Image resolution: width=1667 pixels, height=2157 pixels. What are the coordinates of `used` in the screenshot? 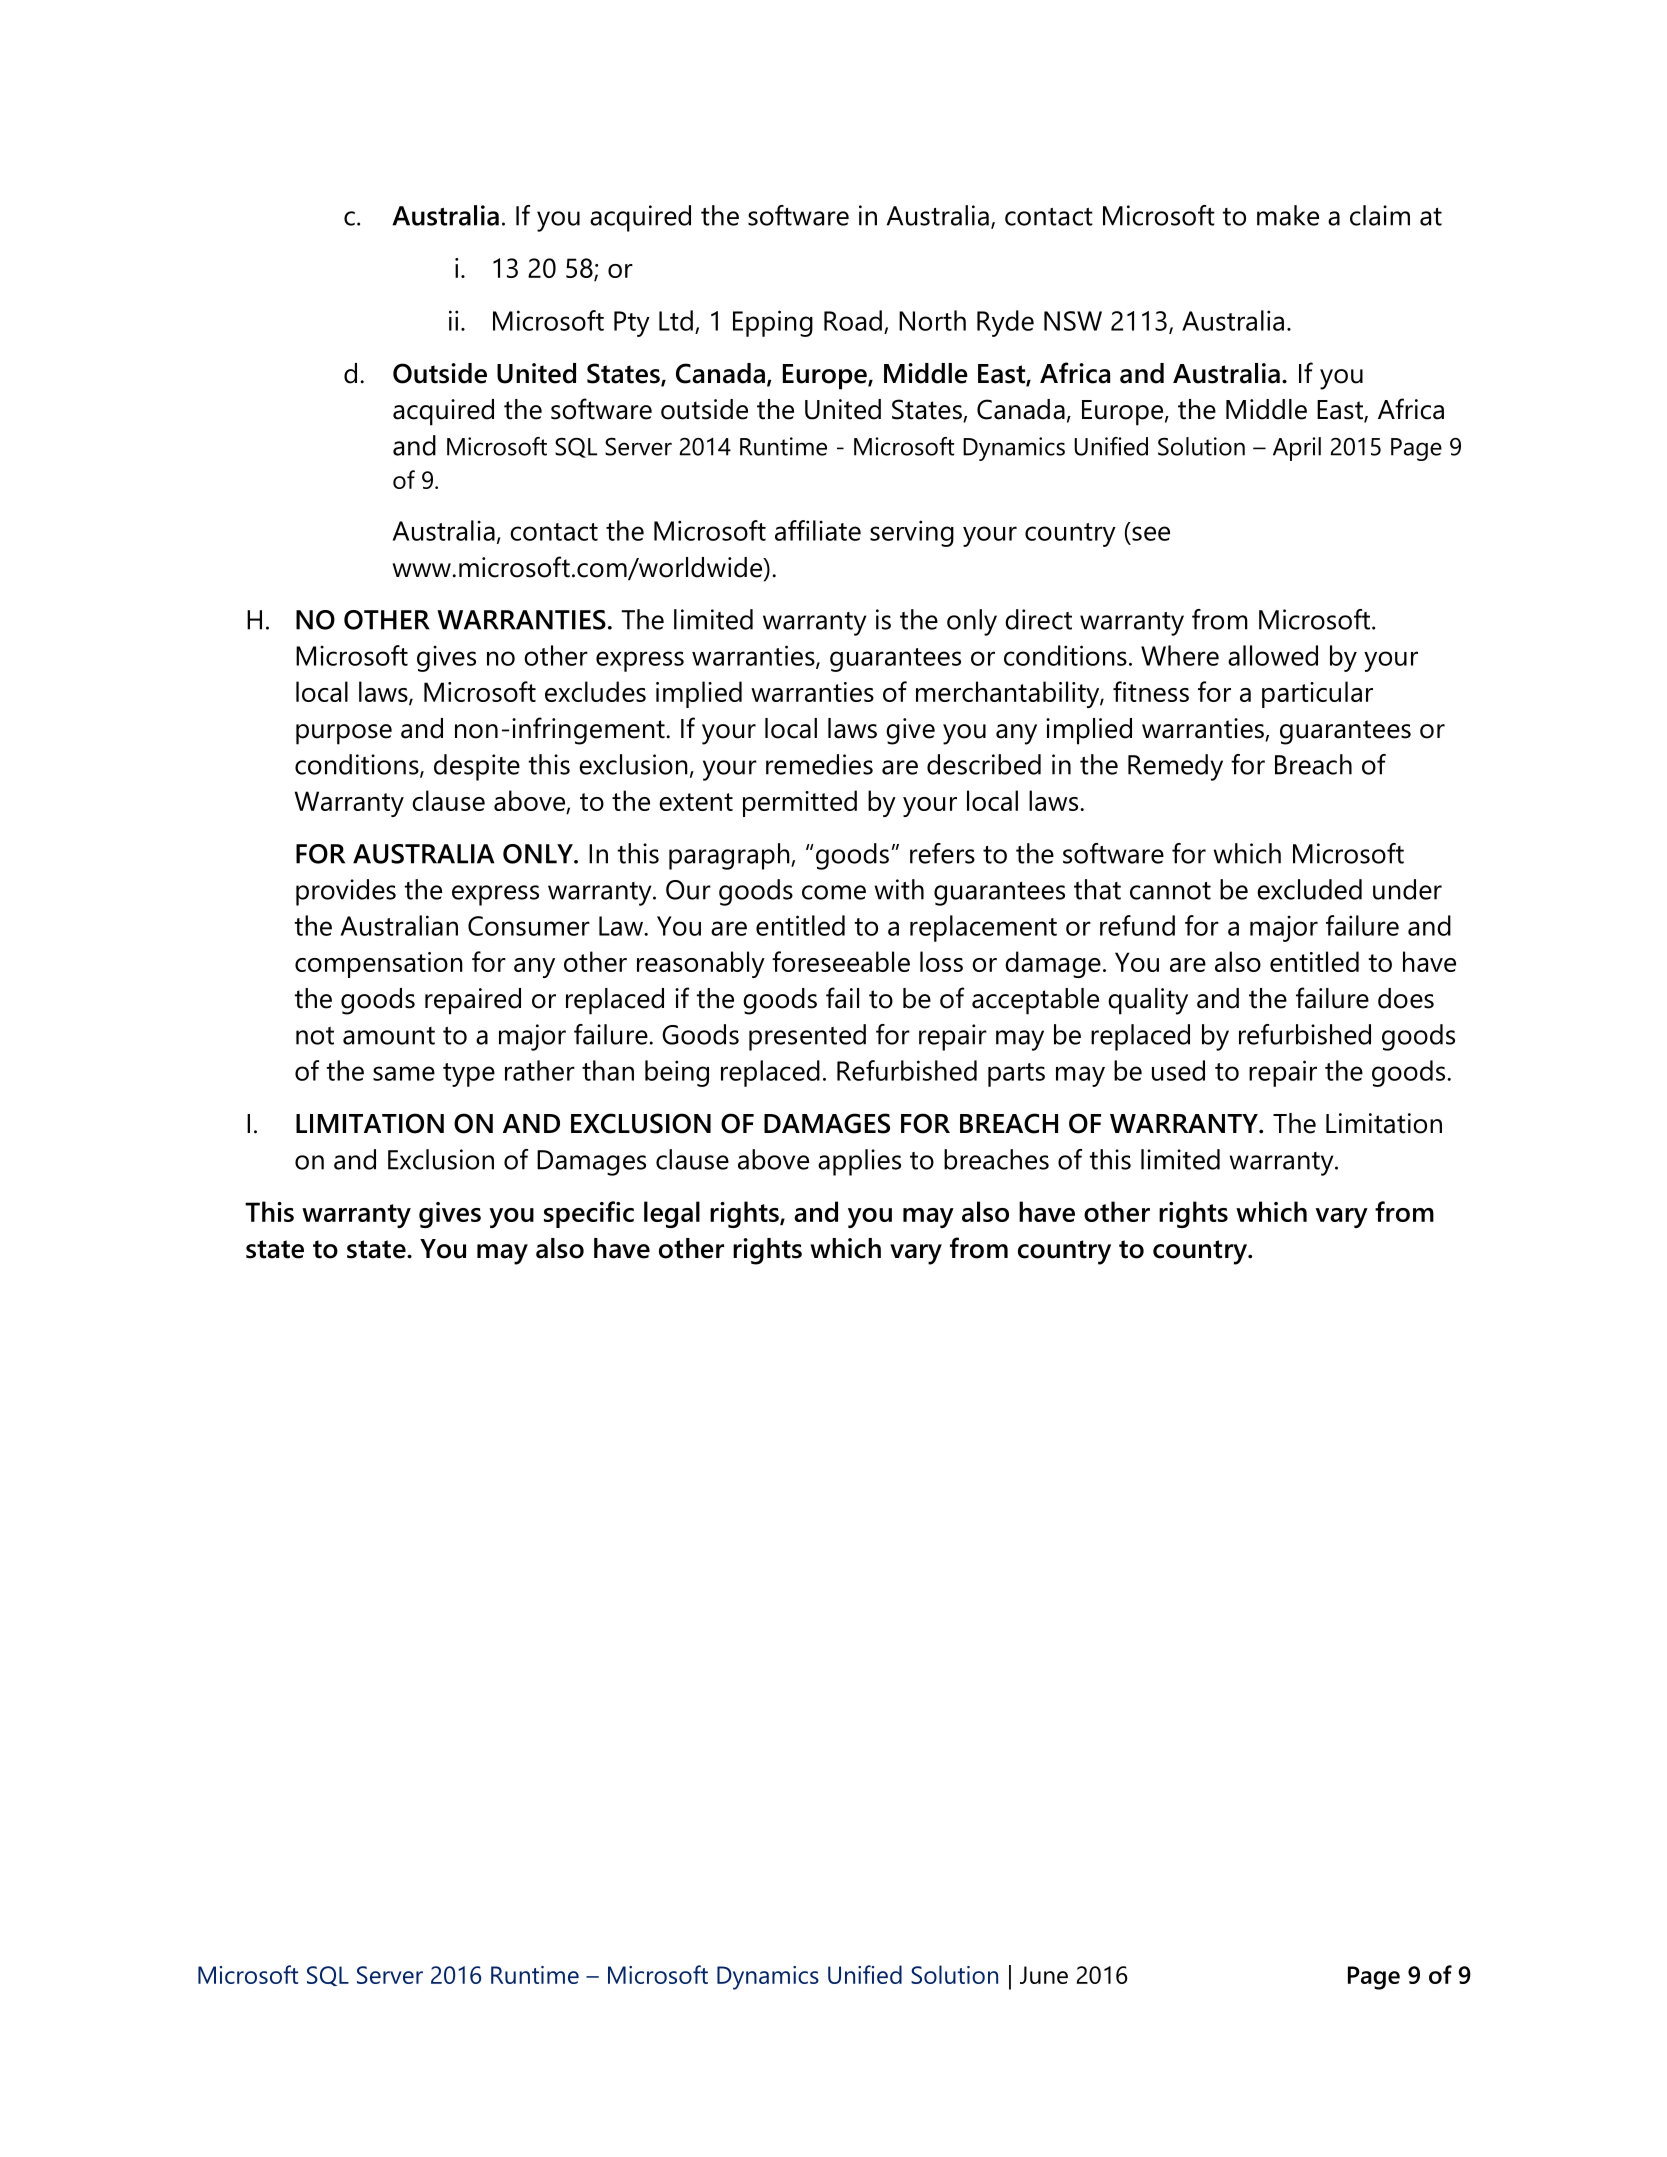 It's located at (1178, 1070).
